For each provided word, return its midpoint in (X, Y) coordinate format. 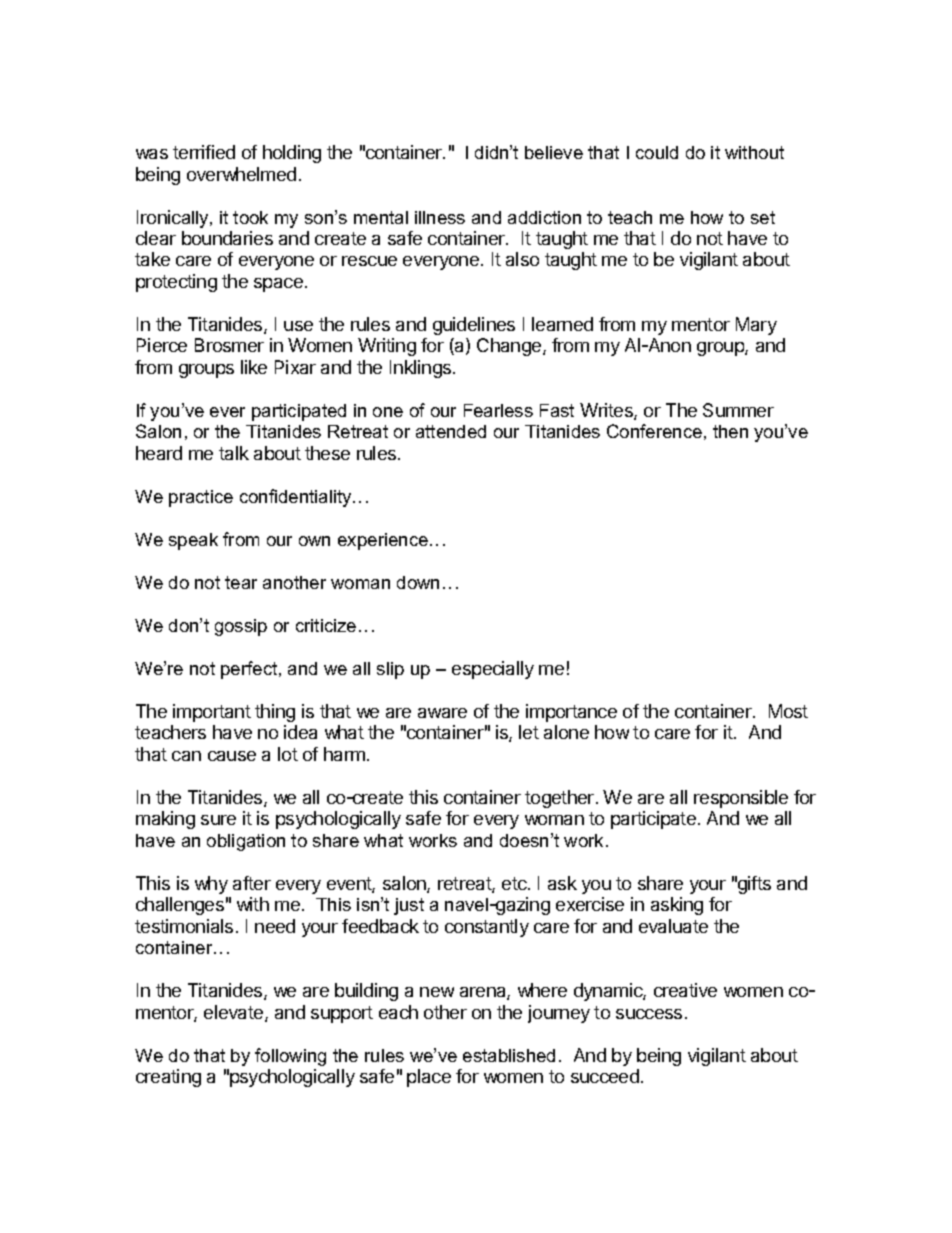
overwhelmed (241, 174)
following (290, 1057)
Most (788, 711)
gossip (241, 627)
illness (440, 217)
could (657, 152)
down (418, 582)
